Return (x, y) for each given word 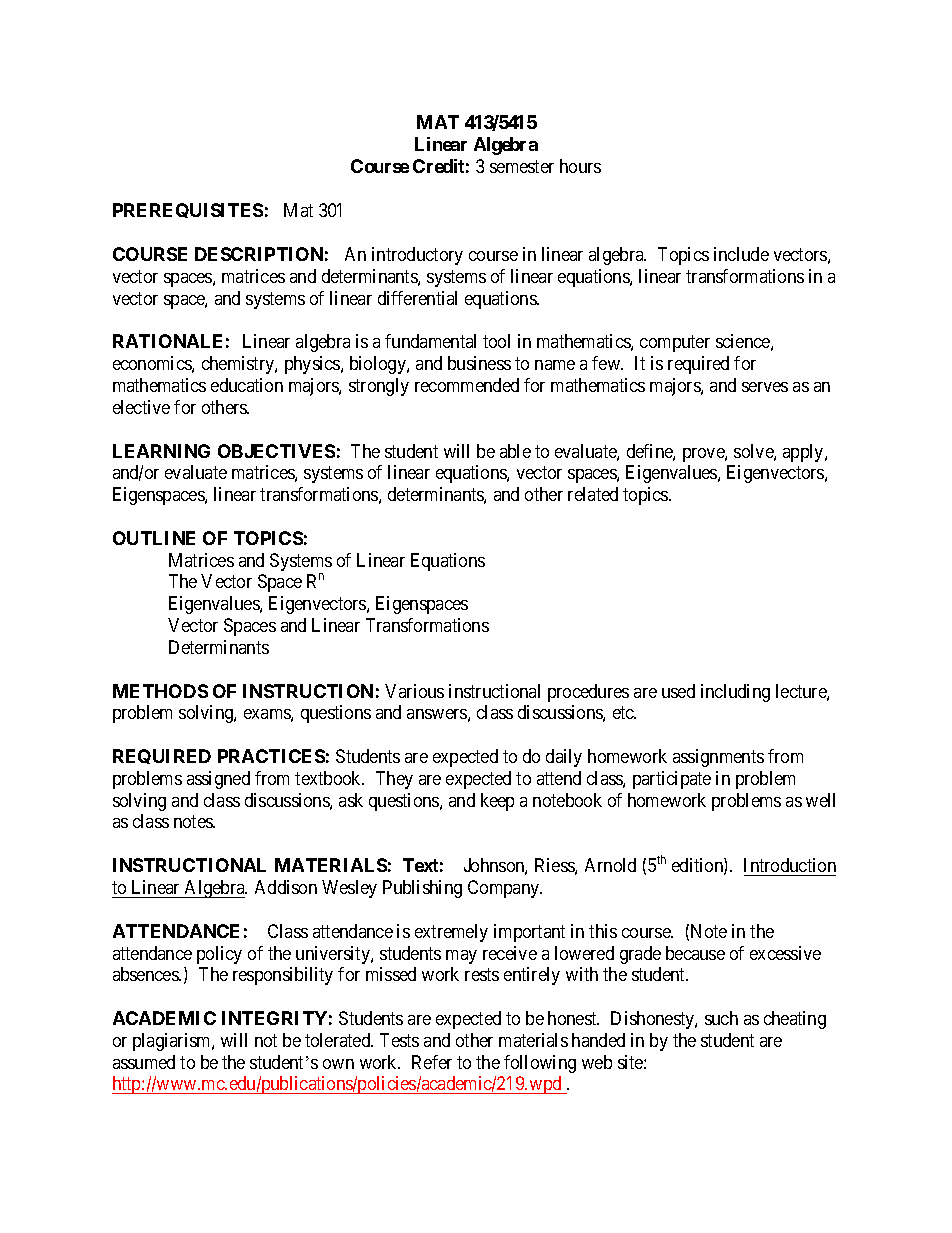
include (741, 254)
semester (522, 166)
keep (497, 802)
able (515, 451)
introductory (417, 256)
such (721, 1018)
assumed (144, 1062)
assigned (218, 780)
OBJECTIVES (276, 451)
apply (804, 453)
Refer (432, 1062)
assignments (718, 758)
